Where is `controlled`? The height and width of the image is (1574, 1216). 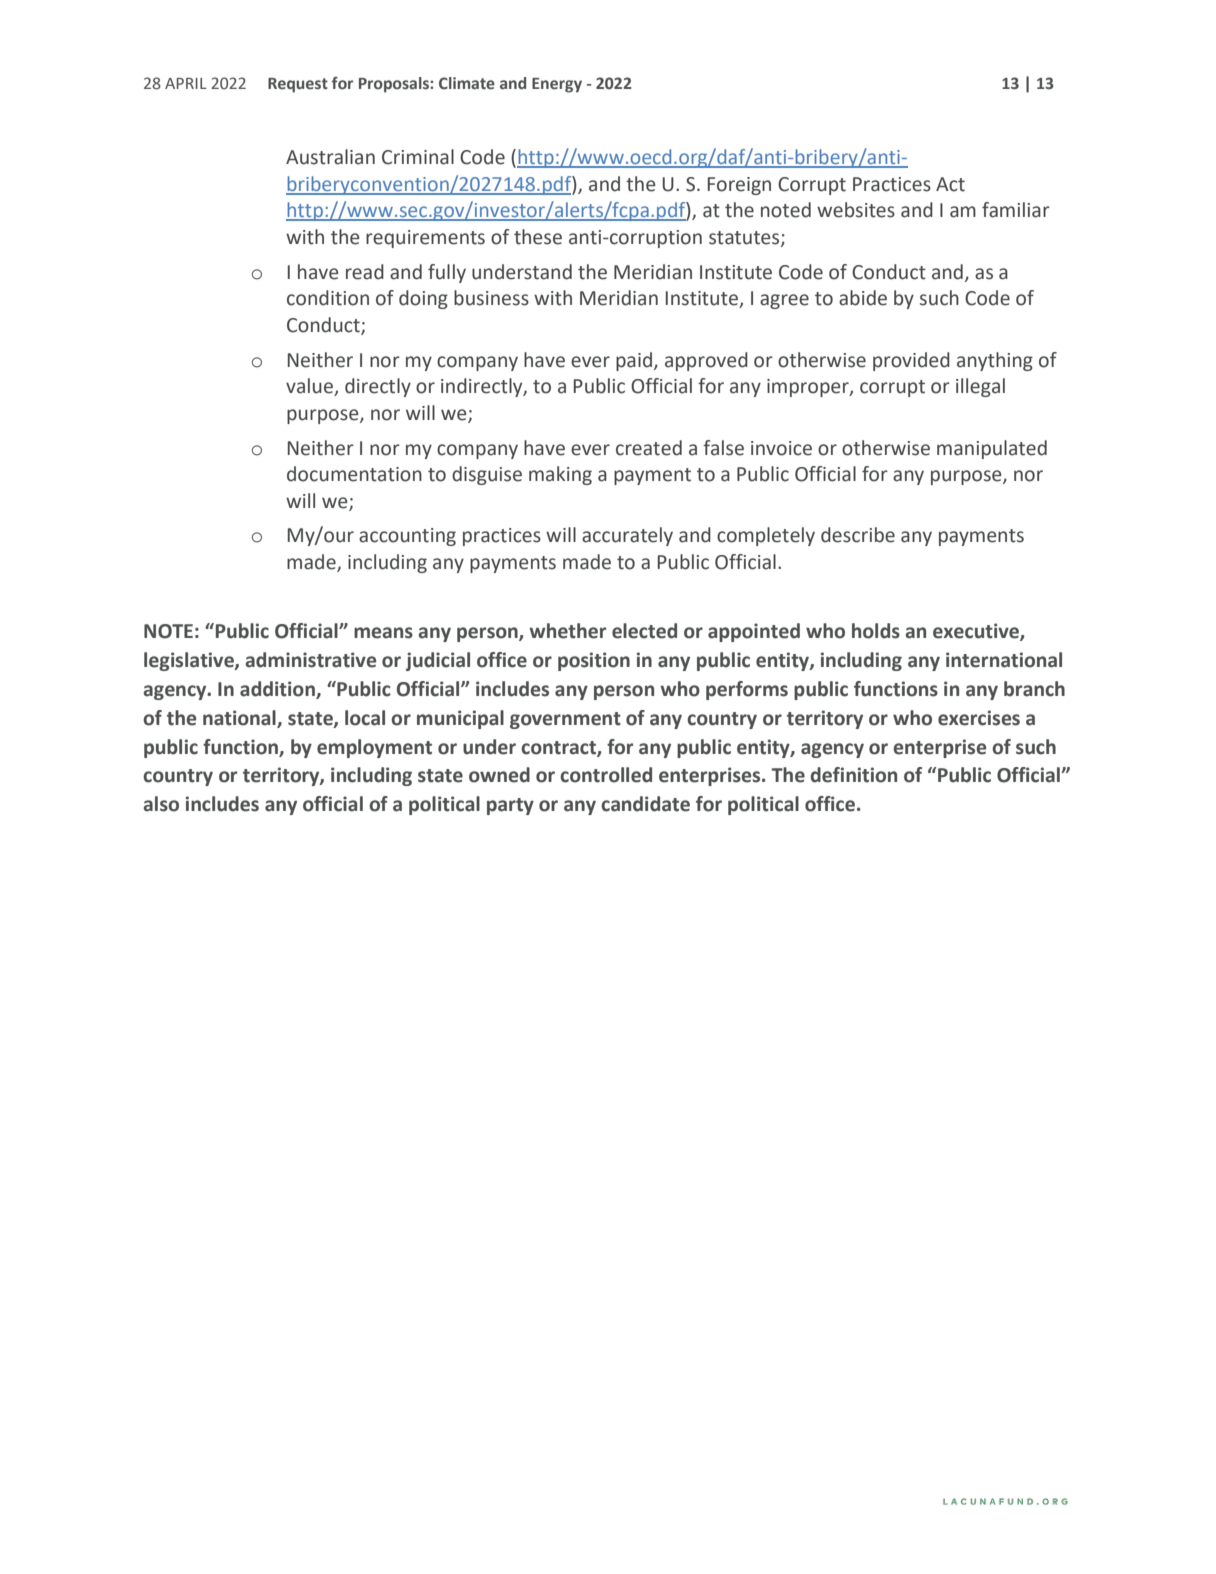
controlled is located at coordinates (606, 775).
